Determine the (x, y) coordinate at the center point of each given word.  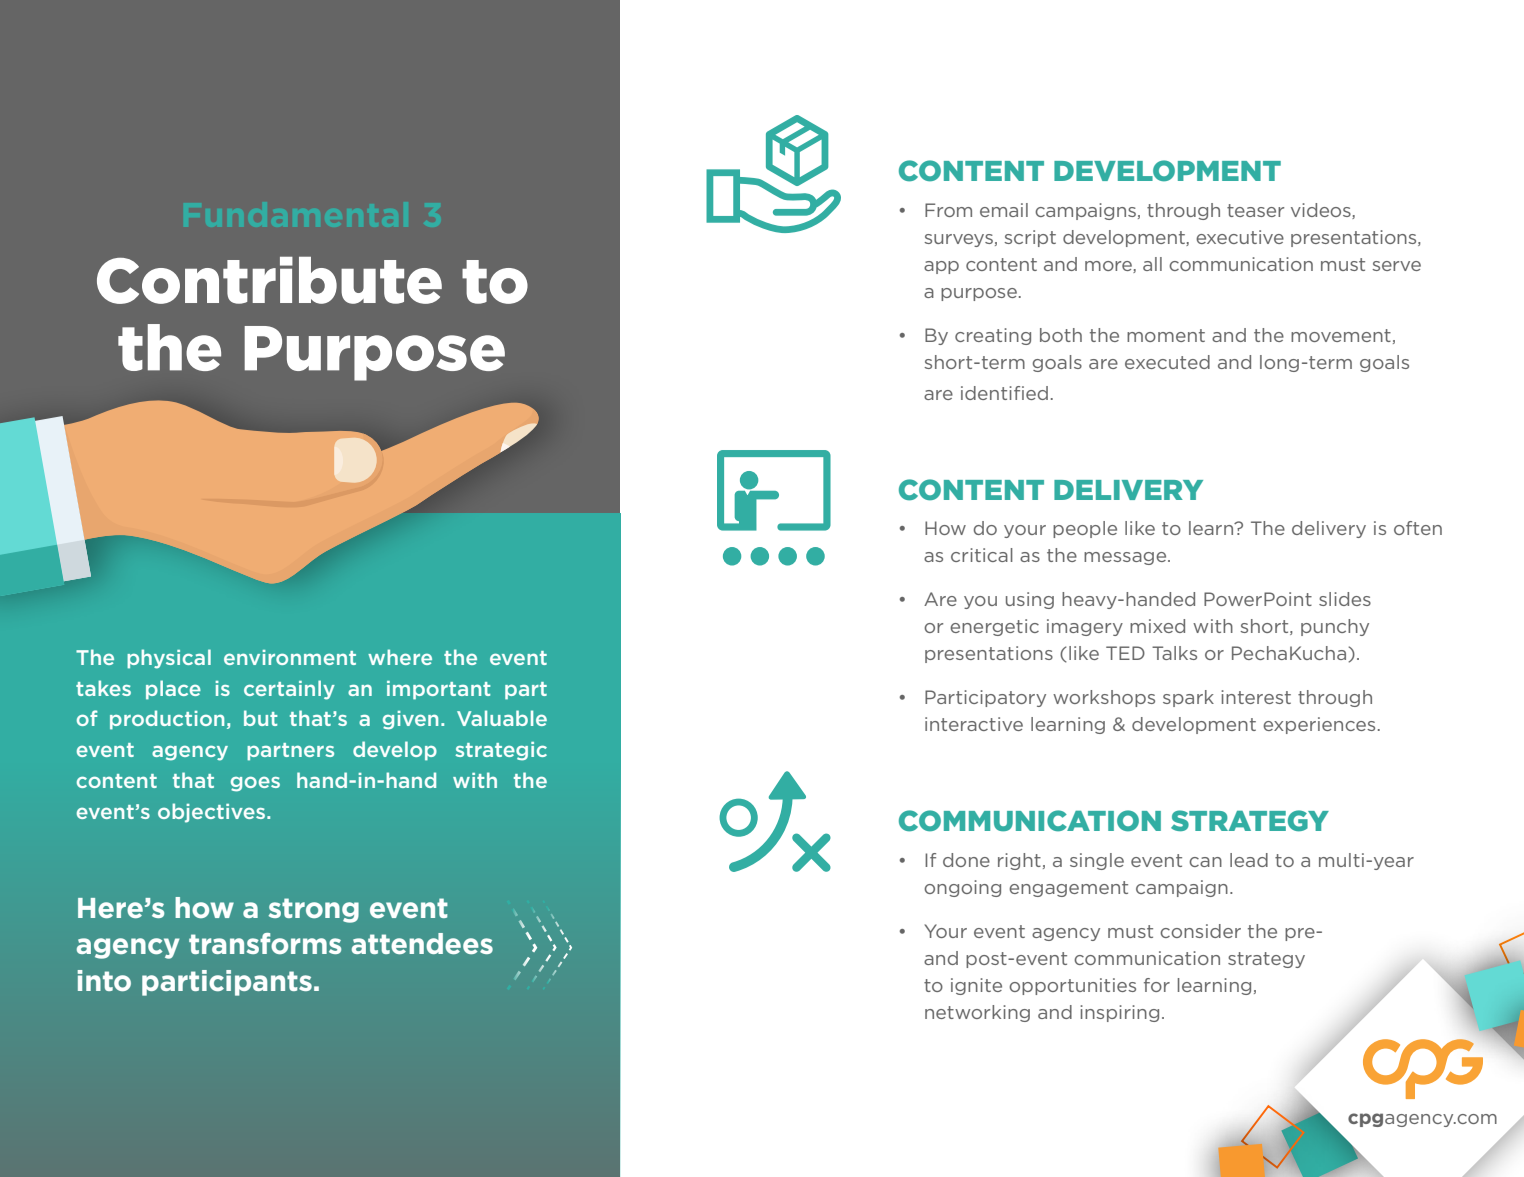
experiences (1319, 725)
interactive (974, 724)
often (1418, 528)
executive (1240, 237)
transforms (265, 943)
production (167, 720)
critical (982, 555)
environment (290, 657)
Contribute (269, 280)
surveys (958, 240)
